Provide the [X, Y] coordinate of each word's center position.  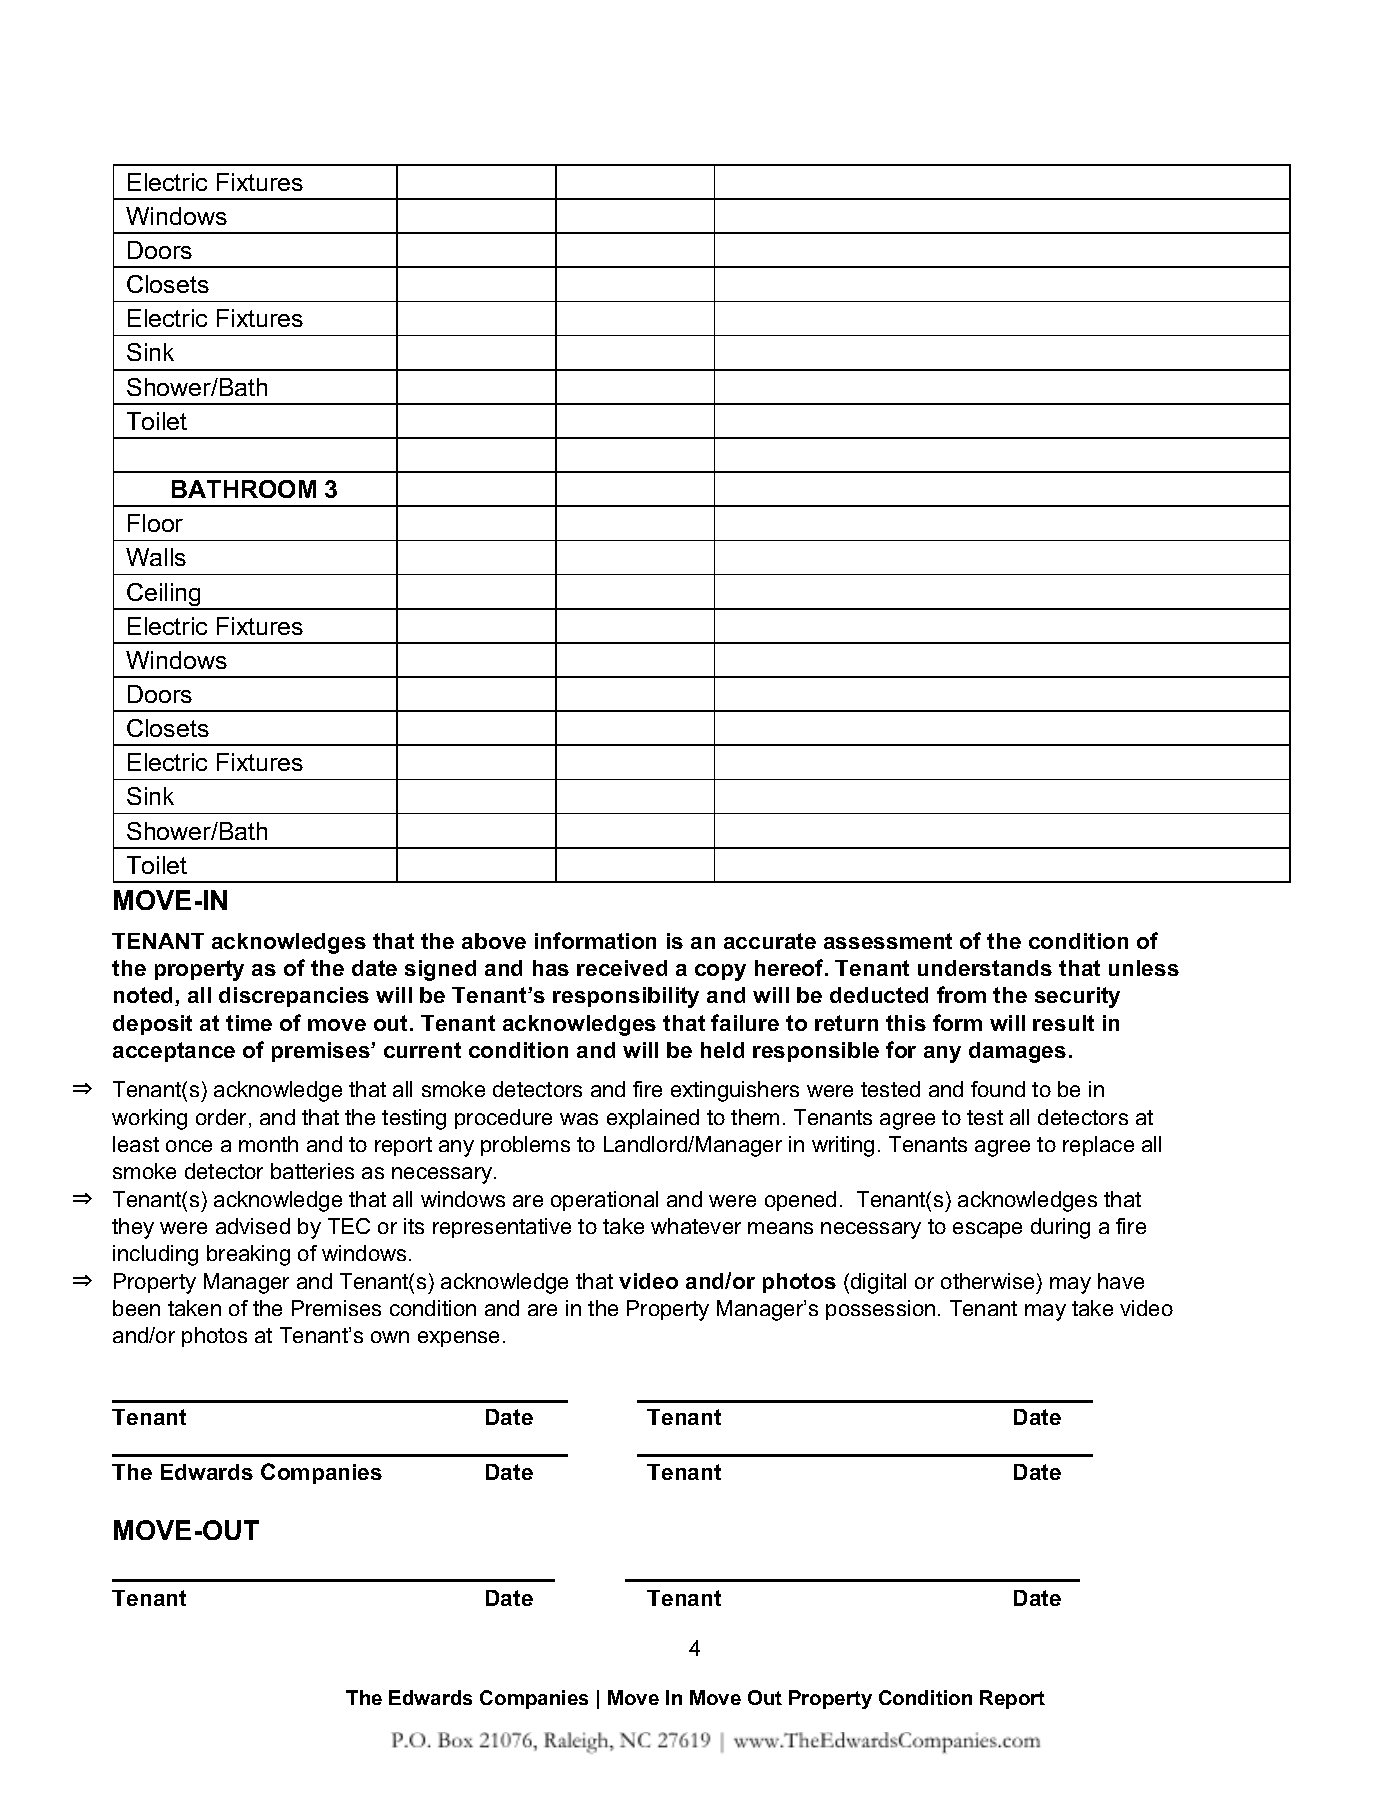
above [494, 941]
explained [653, 1119]
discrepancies [294, 997]
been [136, 1308]
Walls [156, 557]
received [622, 968]
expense [458, 1339]
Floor [155, 523]
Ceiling [164, 596]
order [223, 1118]
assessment [888, 941]
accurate [770, 941]
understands [985, 968]
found [998, 1089]
